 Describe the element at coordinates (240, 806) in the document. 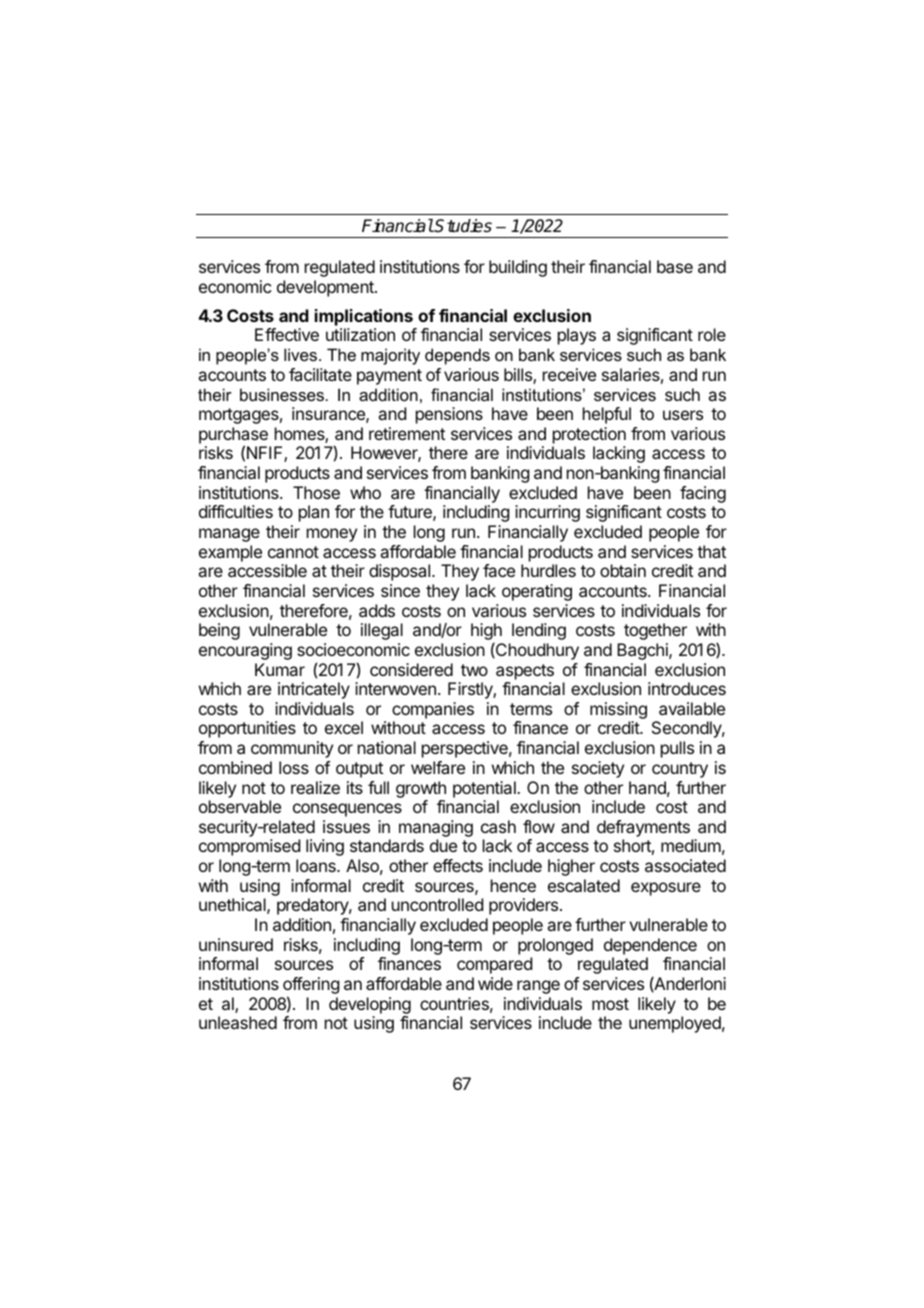

I see `observable` at that location.
